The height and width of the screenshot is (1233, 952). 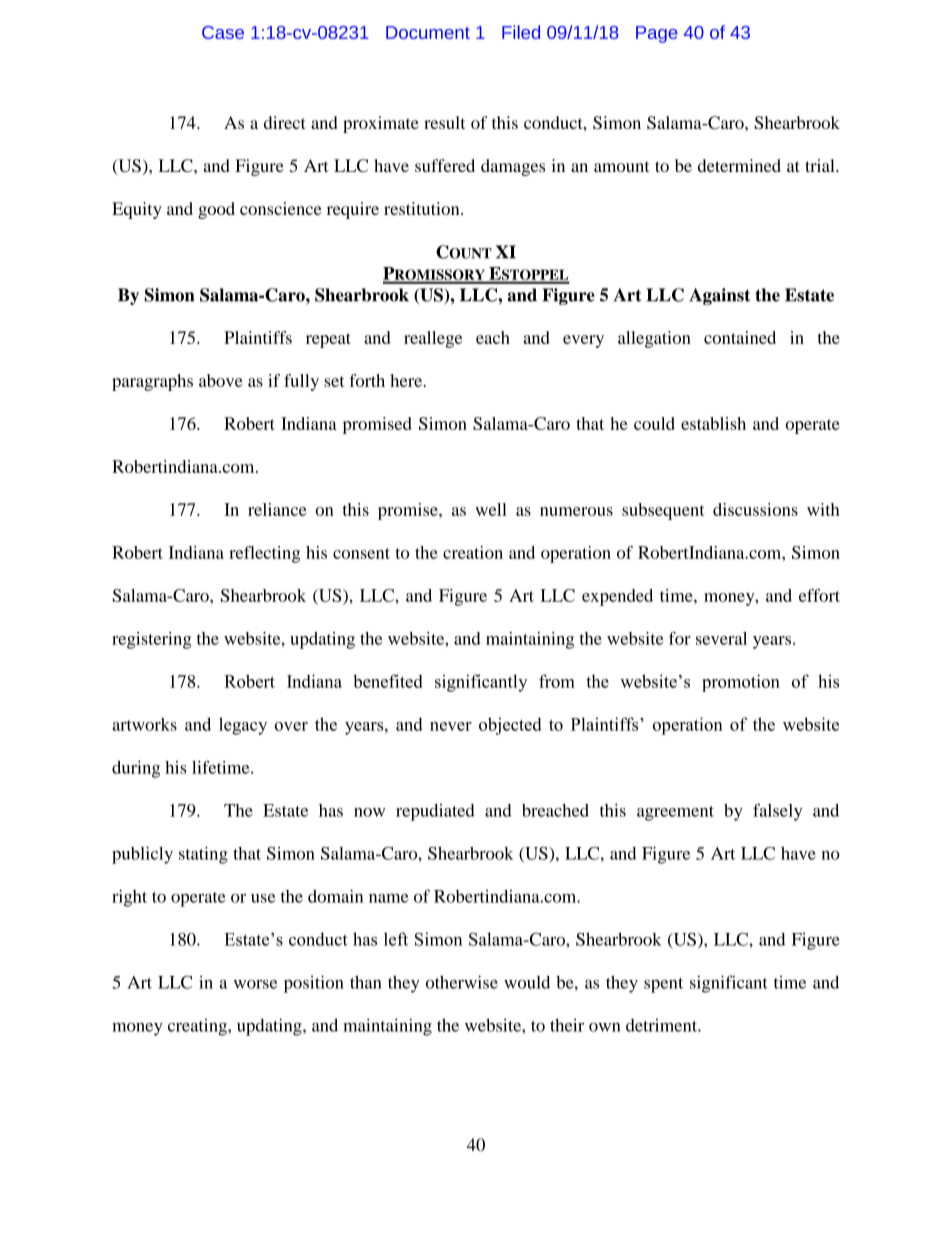 I want to click on restitution, so click(x=423, y=208).
